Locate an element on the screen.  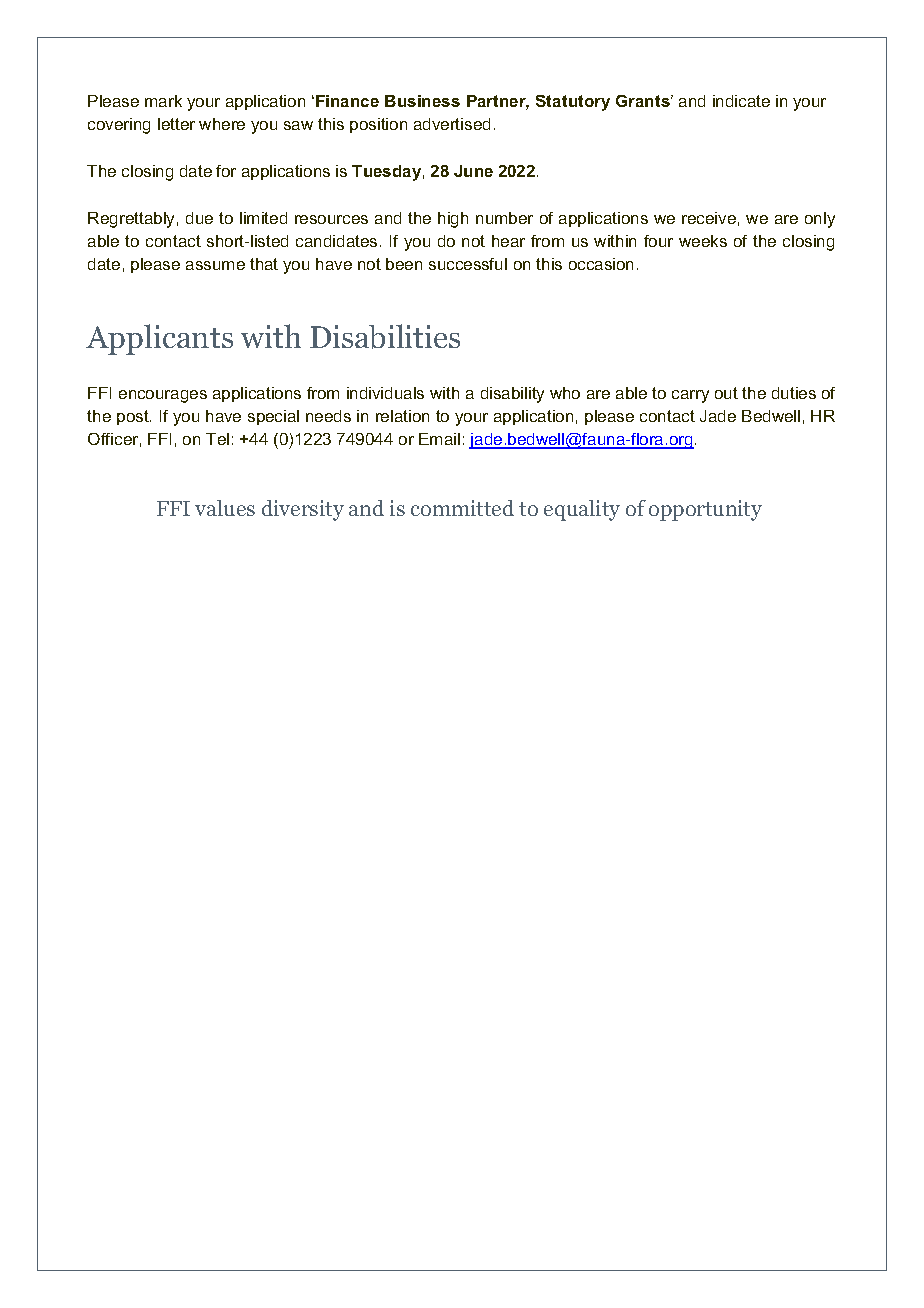
indicate is located at coordinates (741, 101).
